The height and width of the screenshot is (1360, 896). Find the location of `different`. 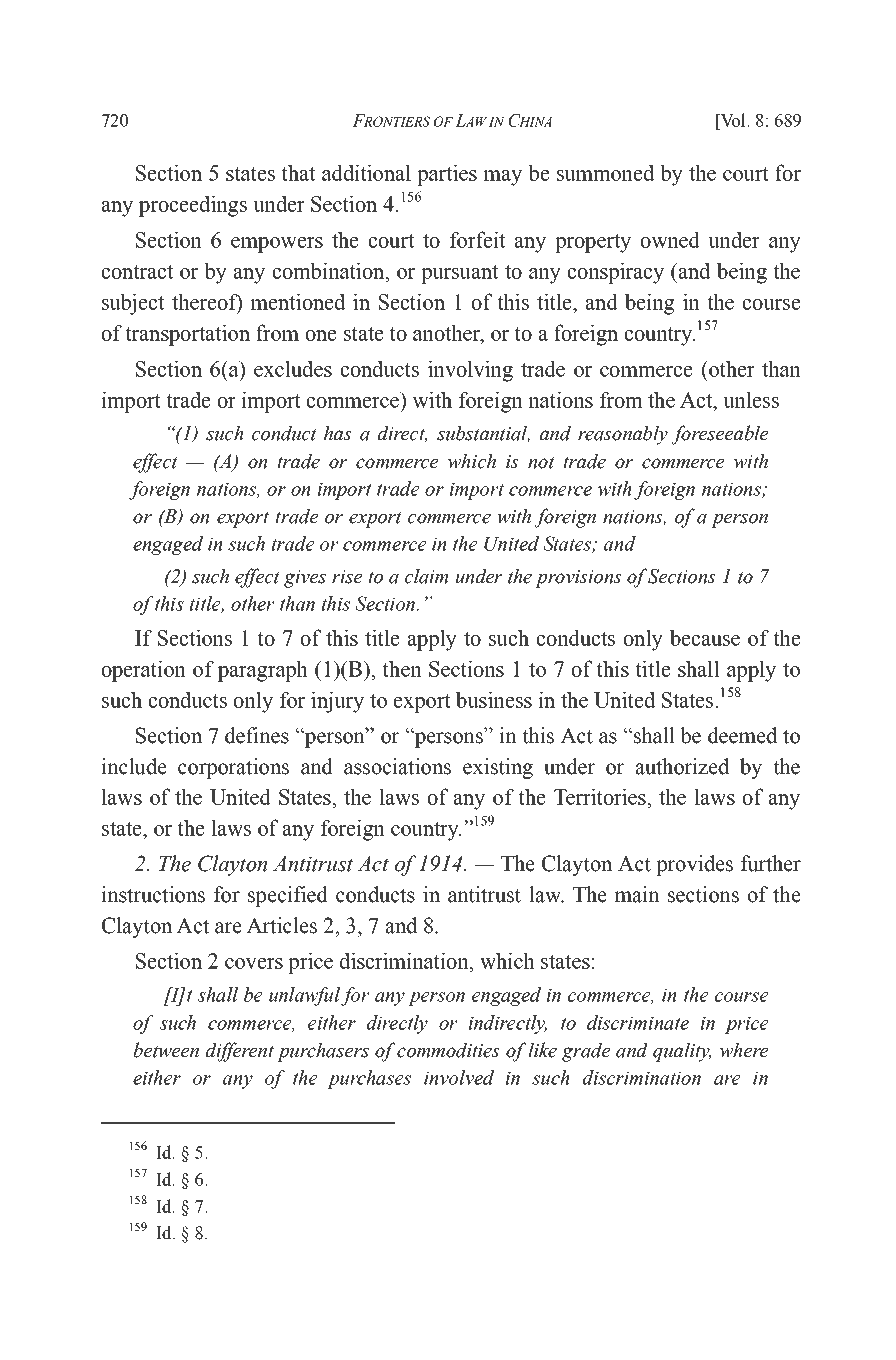

different is located at coordinates (240, 1052).
